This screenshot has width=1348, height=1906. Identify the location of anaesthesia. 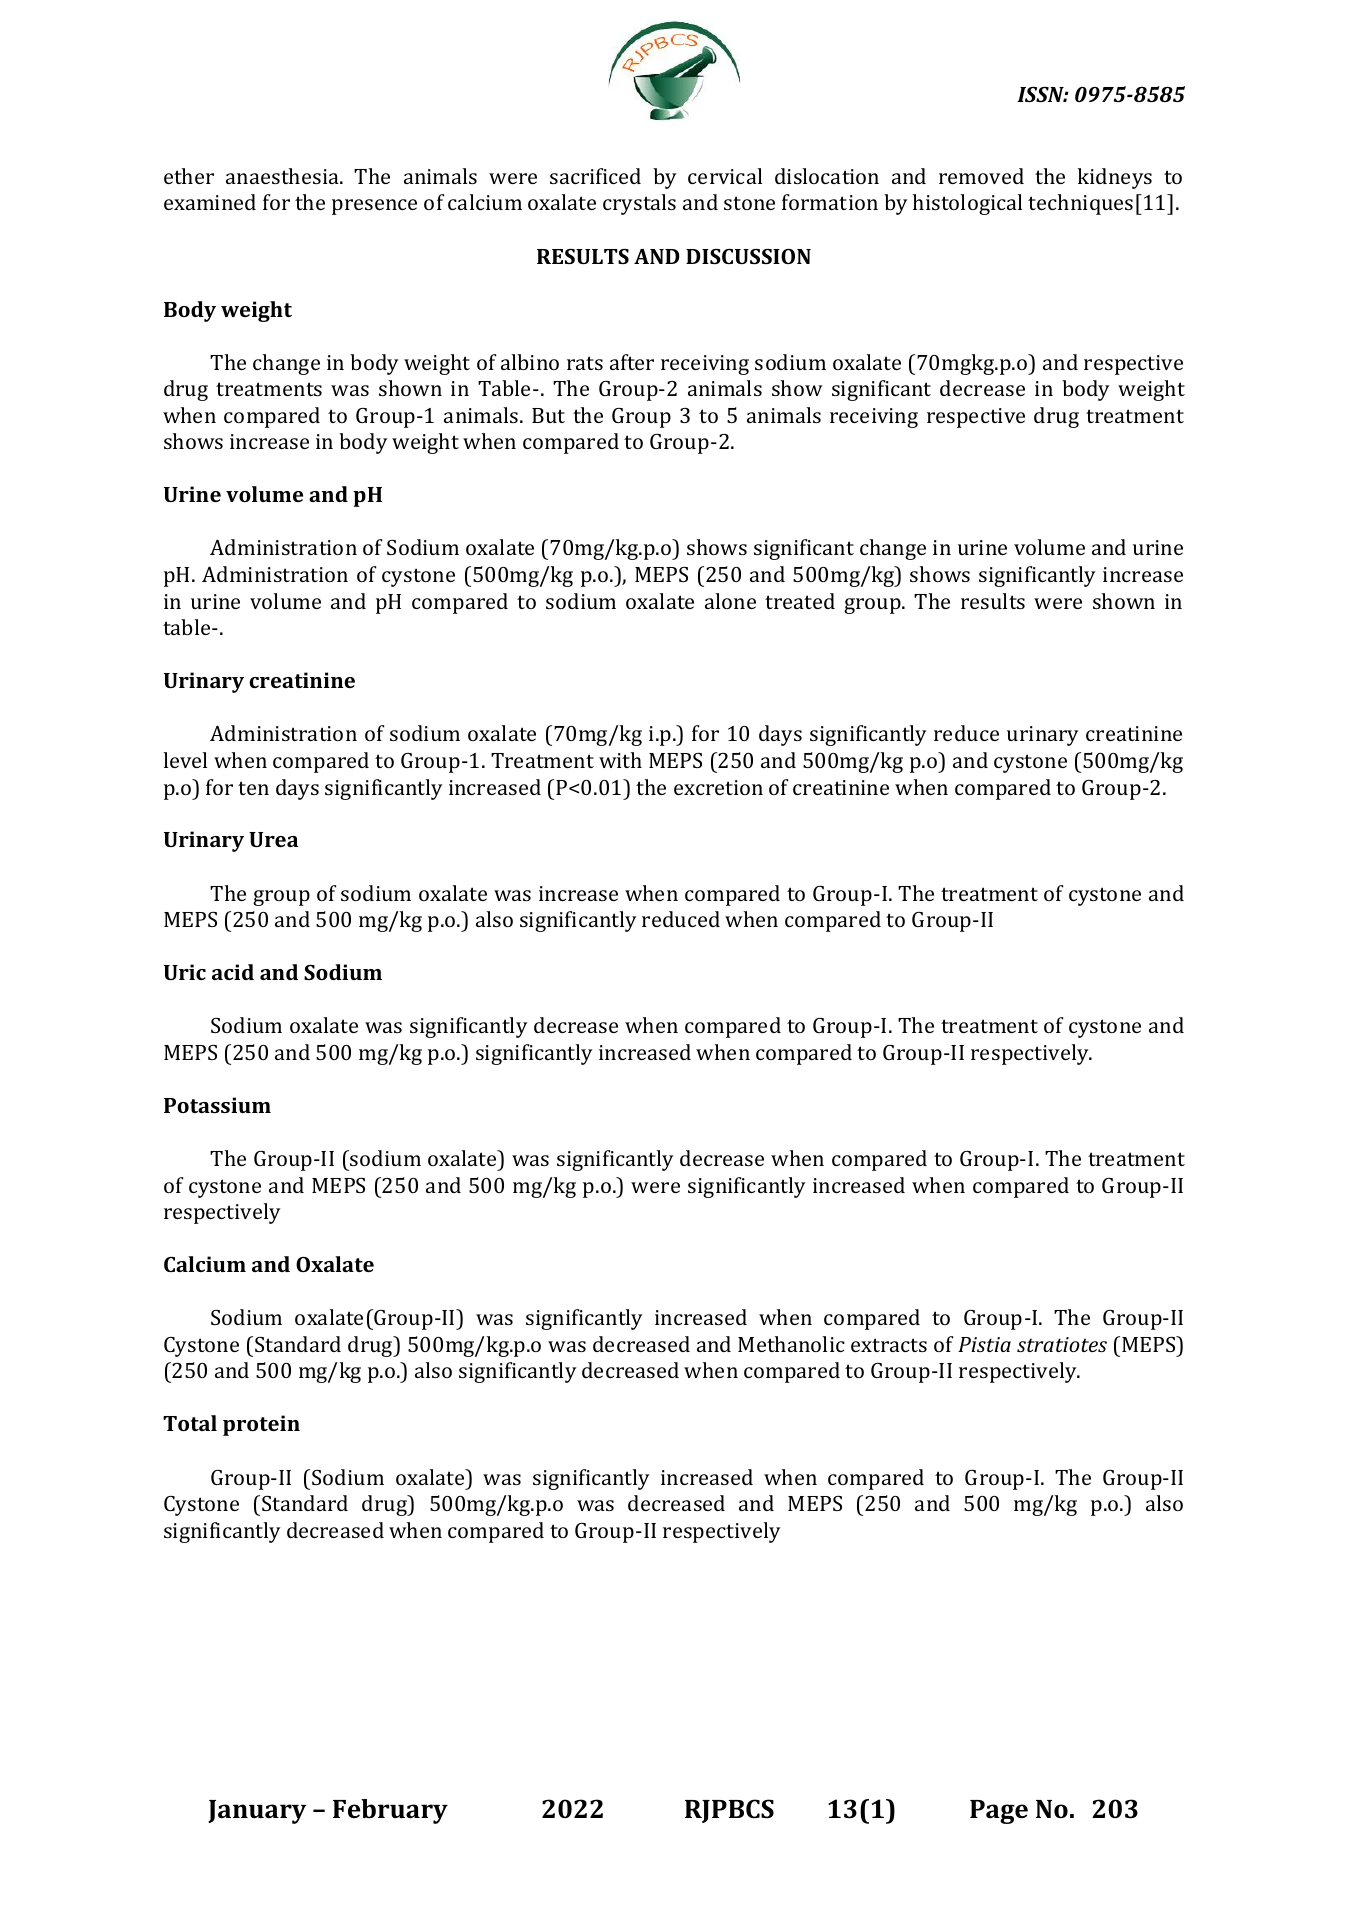
(283, 176).
